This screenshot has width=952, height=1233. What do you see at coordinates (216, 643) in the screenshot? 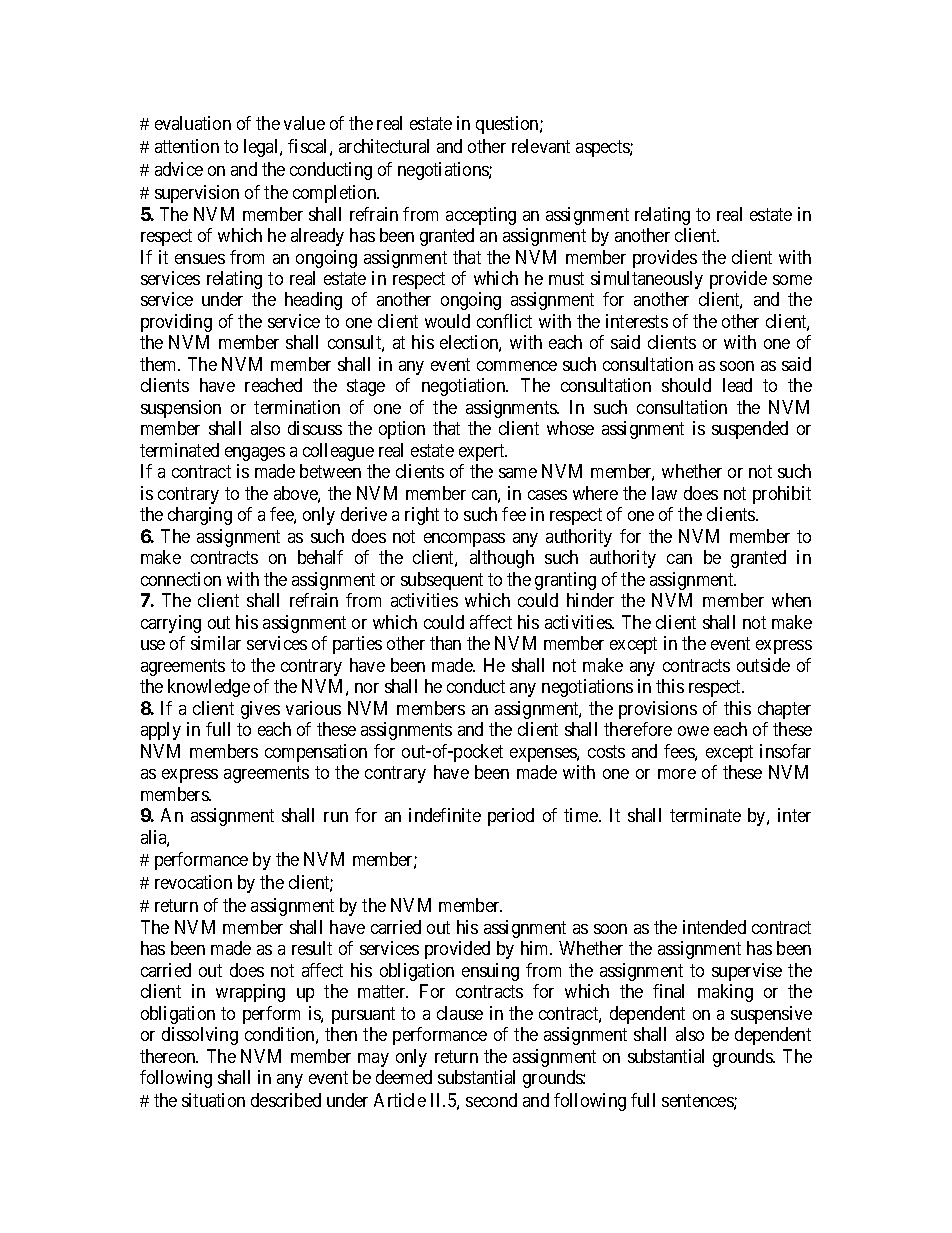
I see `similar` at bounding box center [216, 643].
